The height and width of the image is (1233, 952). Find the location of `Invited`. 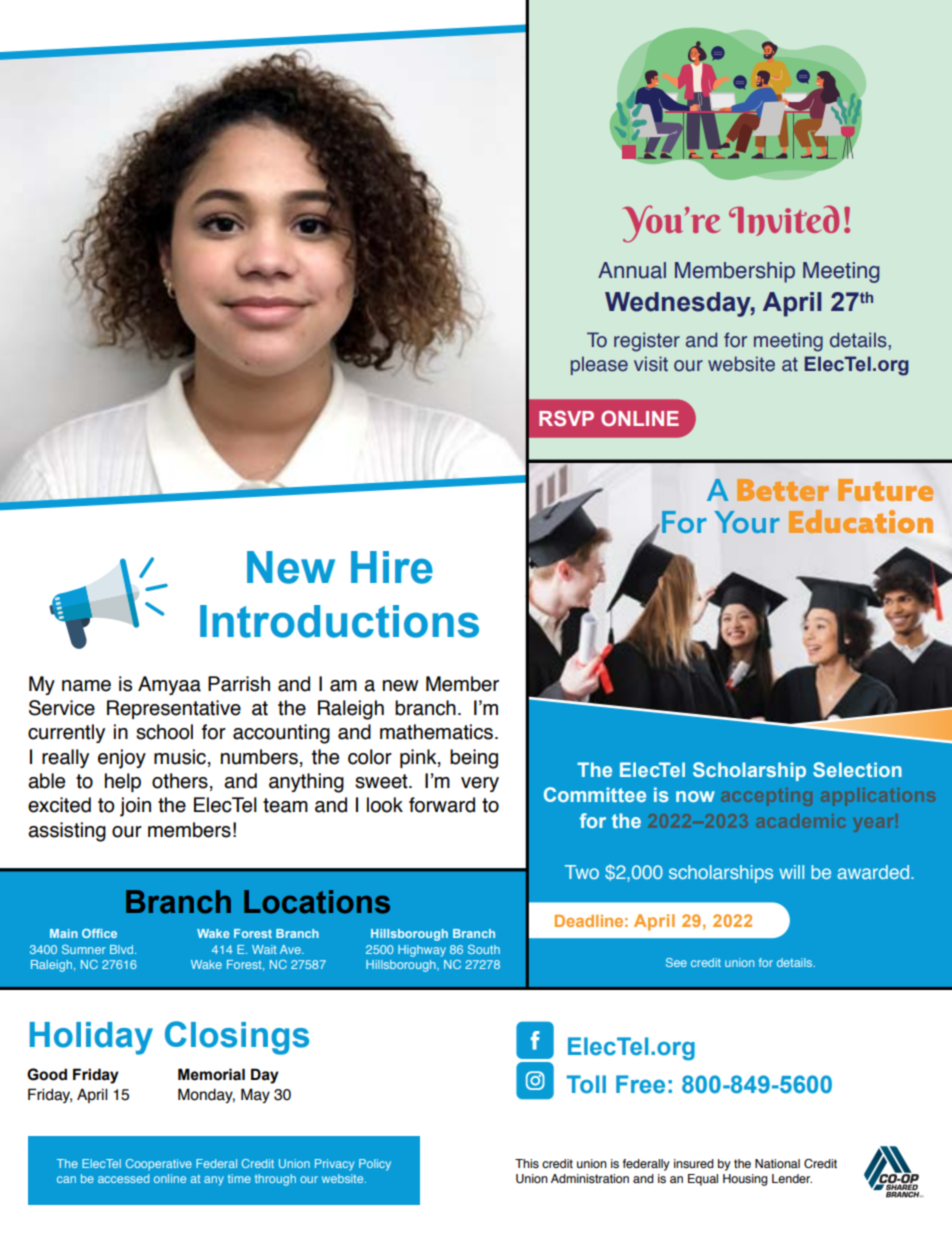

Invited is located at coordinates (784, 220).
